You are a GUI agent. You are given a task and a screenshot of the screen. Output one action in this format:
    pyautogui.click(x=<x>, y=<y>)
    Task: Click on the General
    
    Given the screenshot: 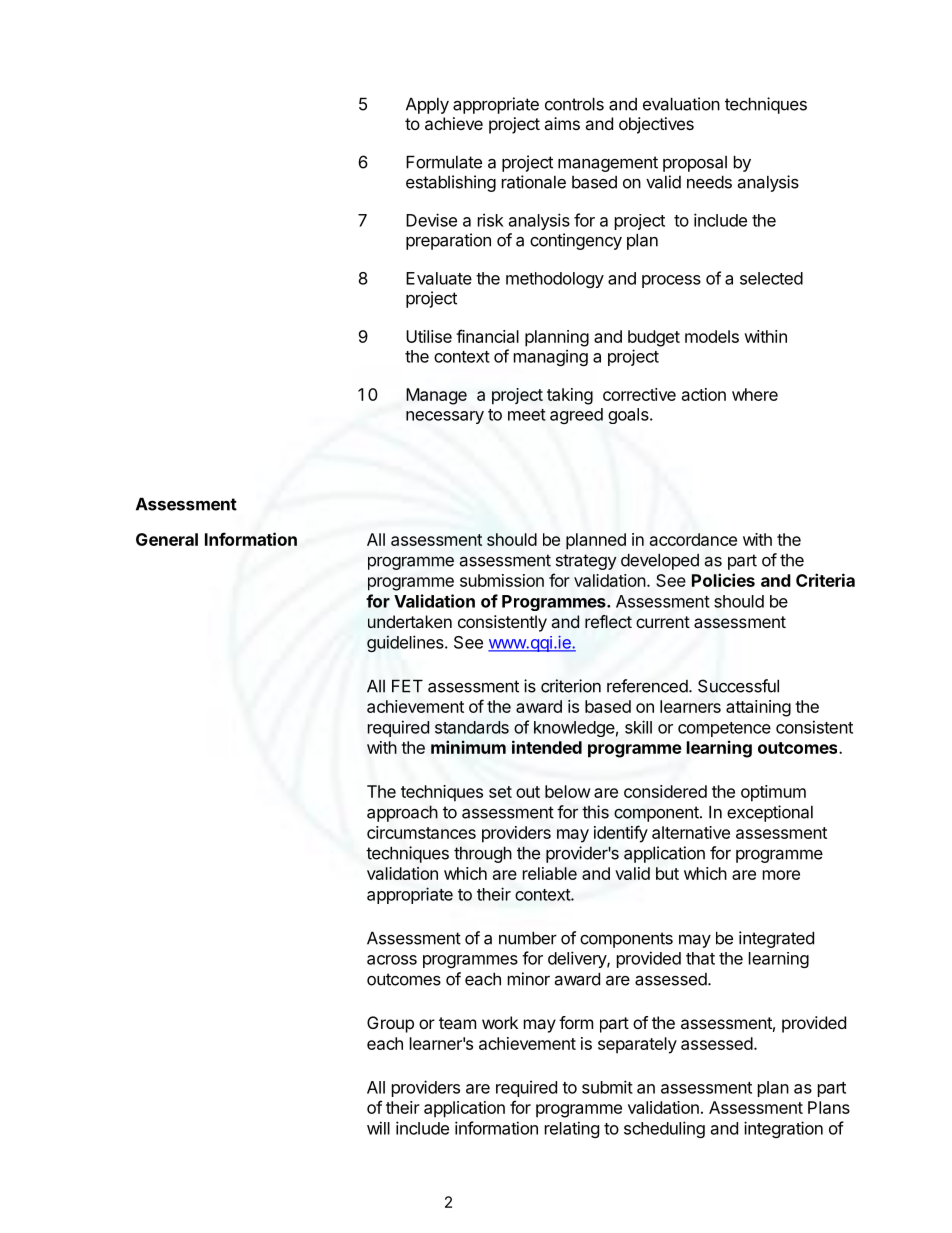 What is the action you would take?
    pyautogui.click(x=167, y=539)
